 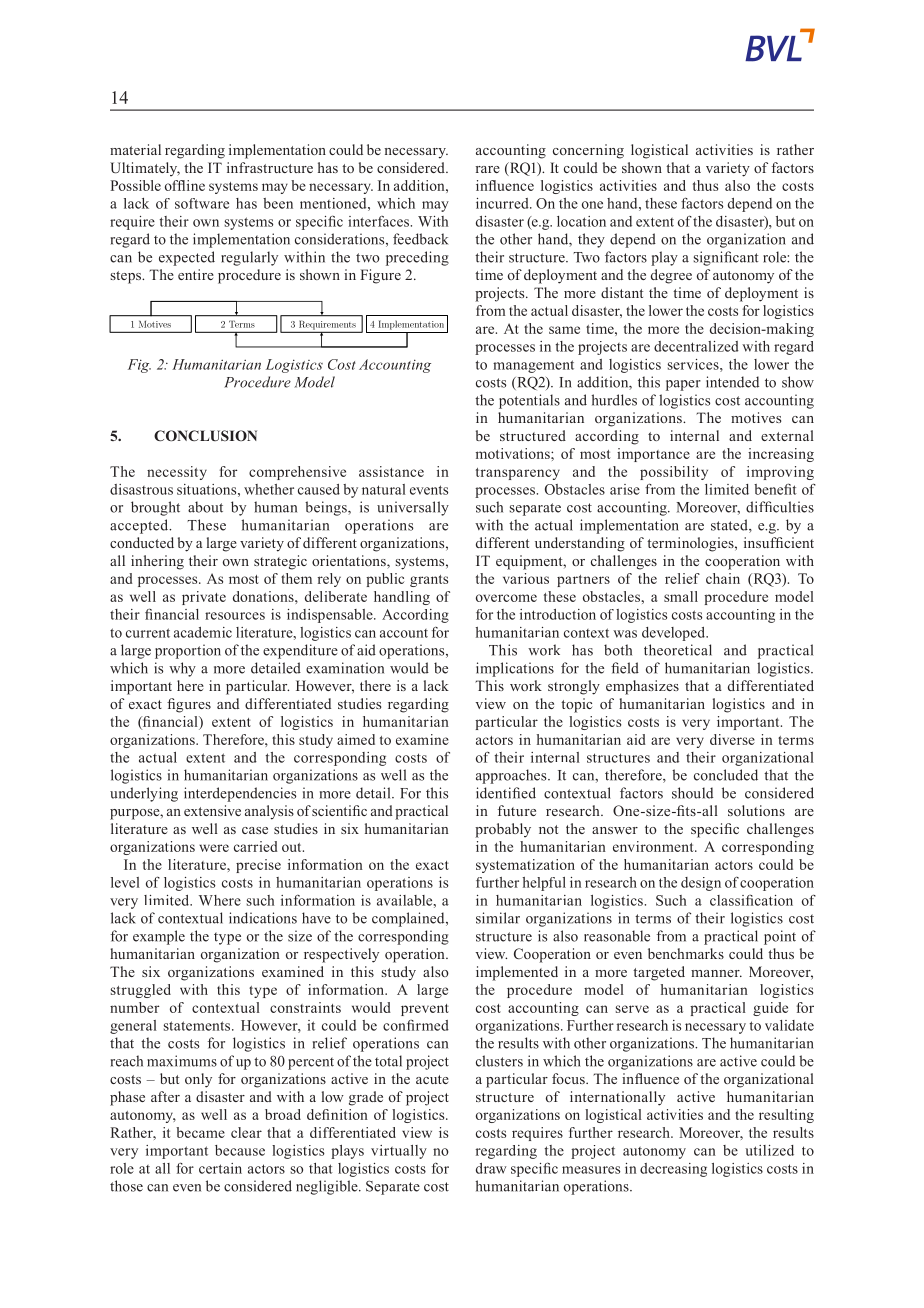 I want to click on certain, so click(x=220, y=1168).
